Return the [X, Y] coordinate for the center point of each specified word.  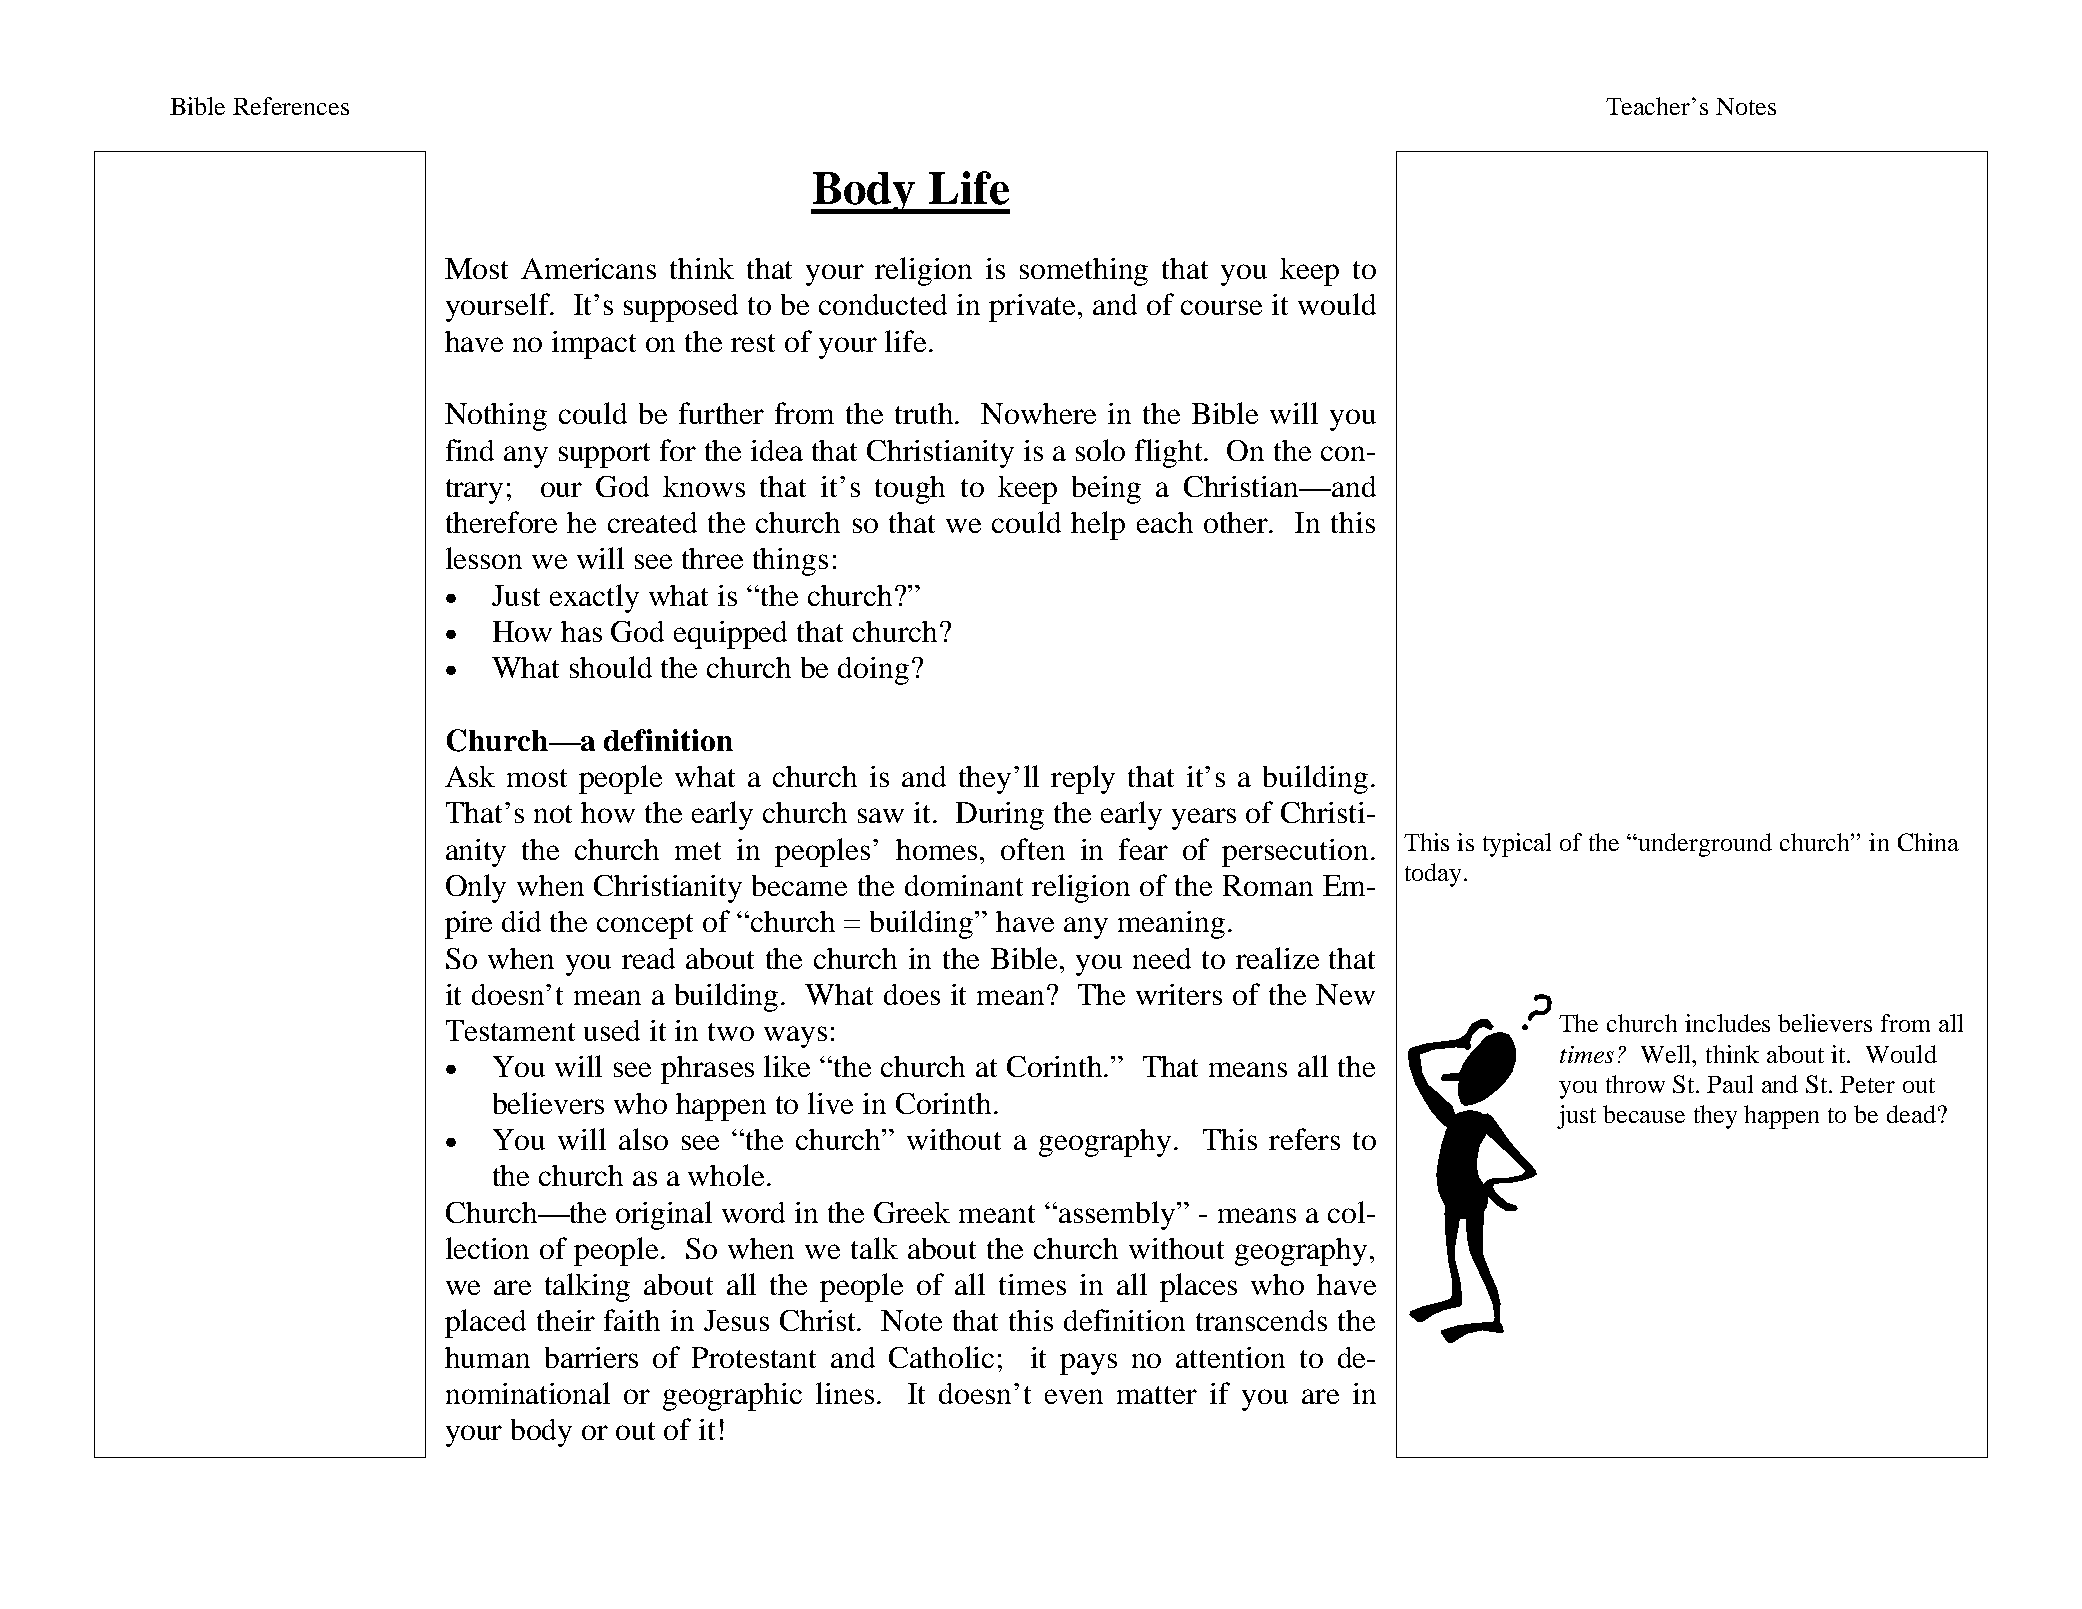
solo [1100, 450]
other [1237, 522]
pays [1088, 1364]
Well [1667, 1054]
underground [1705, 845]
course [1221, 307]
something [1084, 272]
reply [1083, 779]
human [487, 1357]
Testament [510, 1030]
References [291, 106]
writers [1179, 994]
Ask [470, 776]
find [470, 450]
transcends [1261, 1320]
